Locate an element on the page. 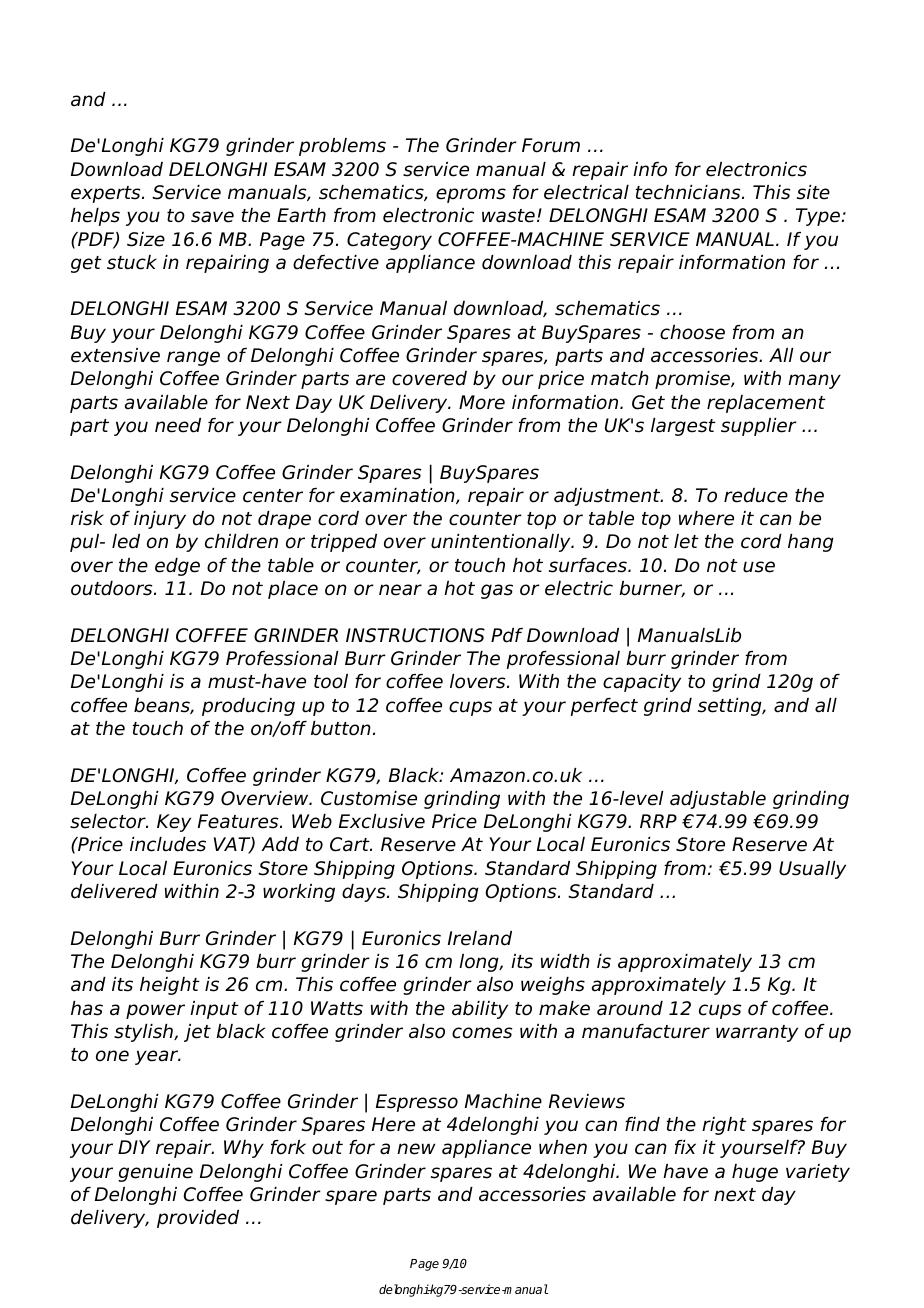 This document has width=924, height=1308. save is located at coordinates (212, 217).
